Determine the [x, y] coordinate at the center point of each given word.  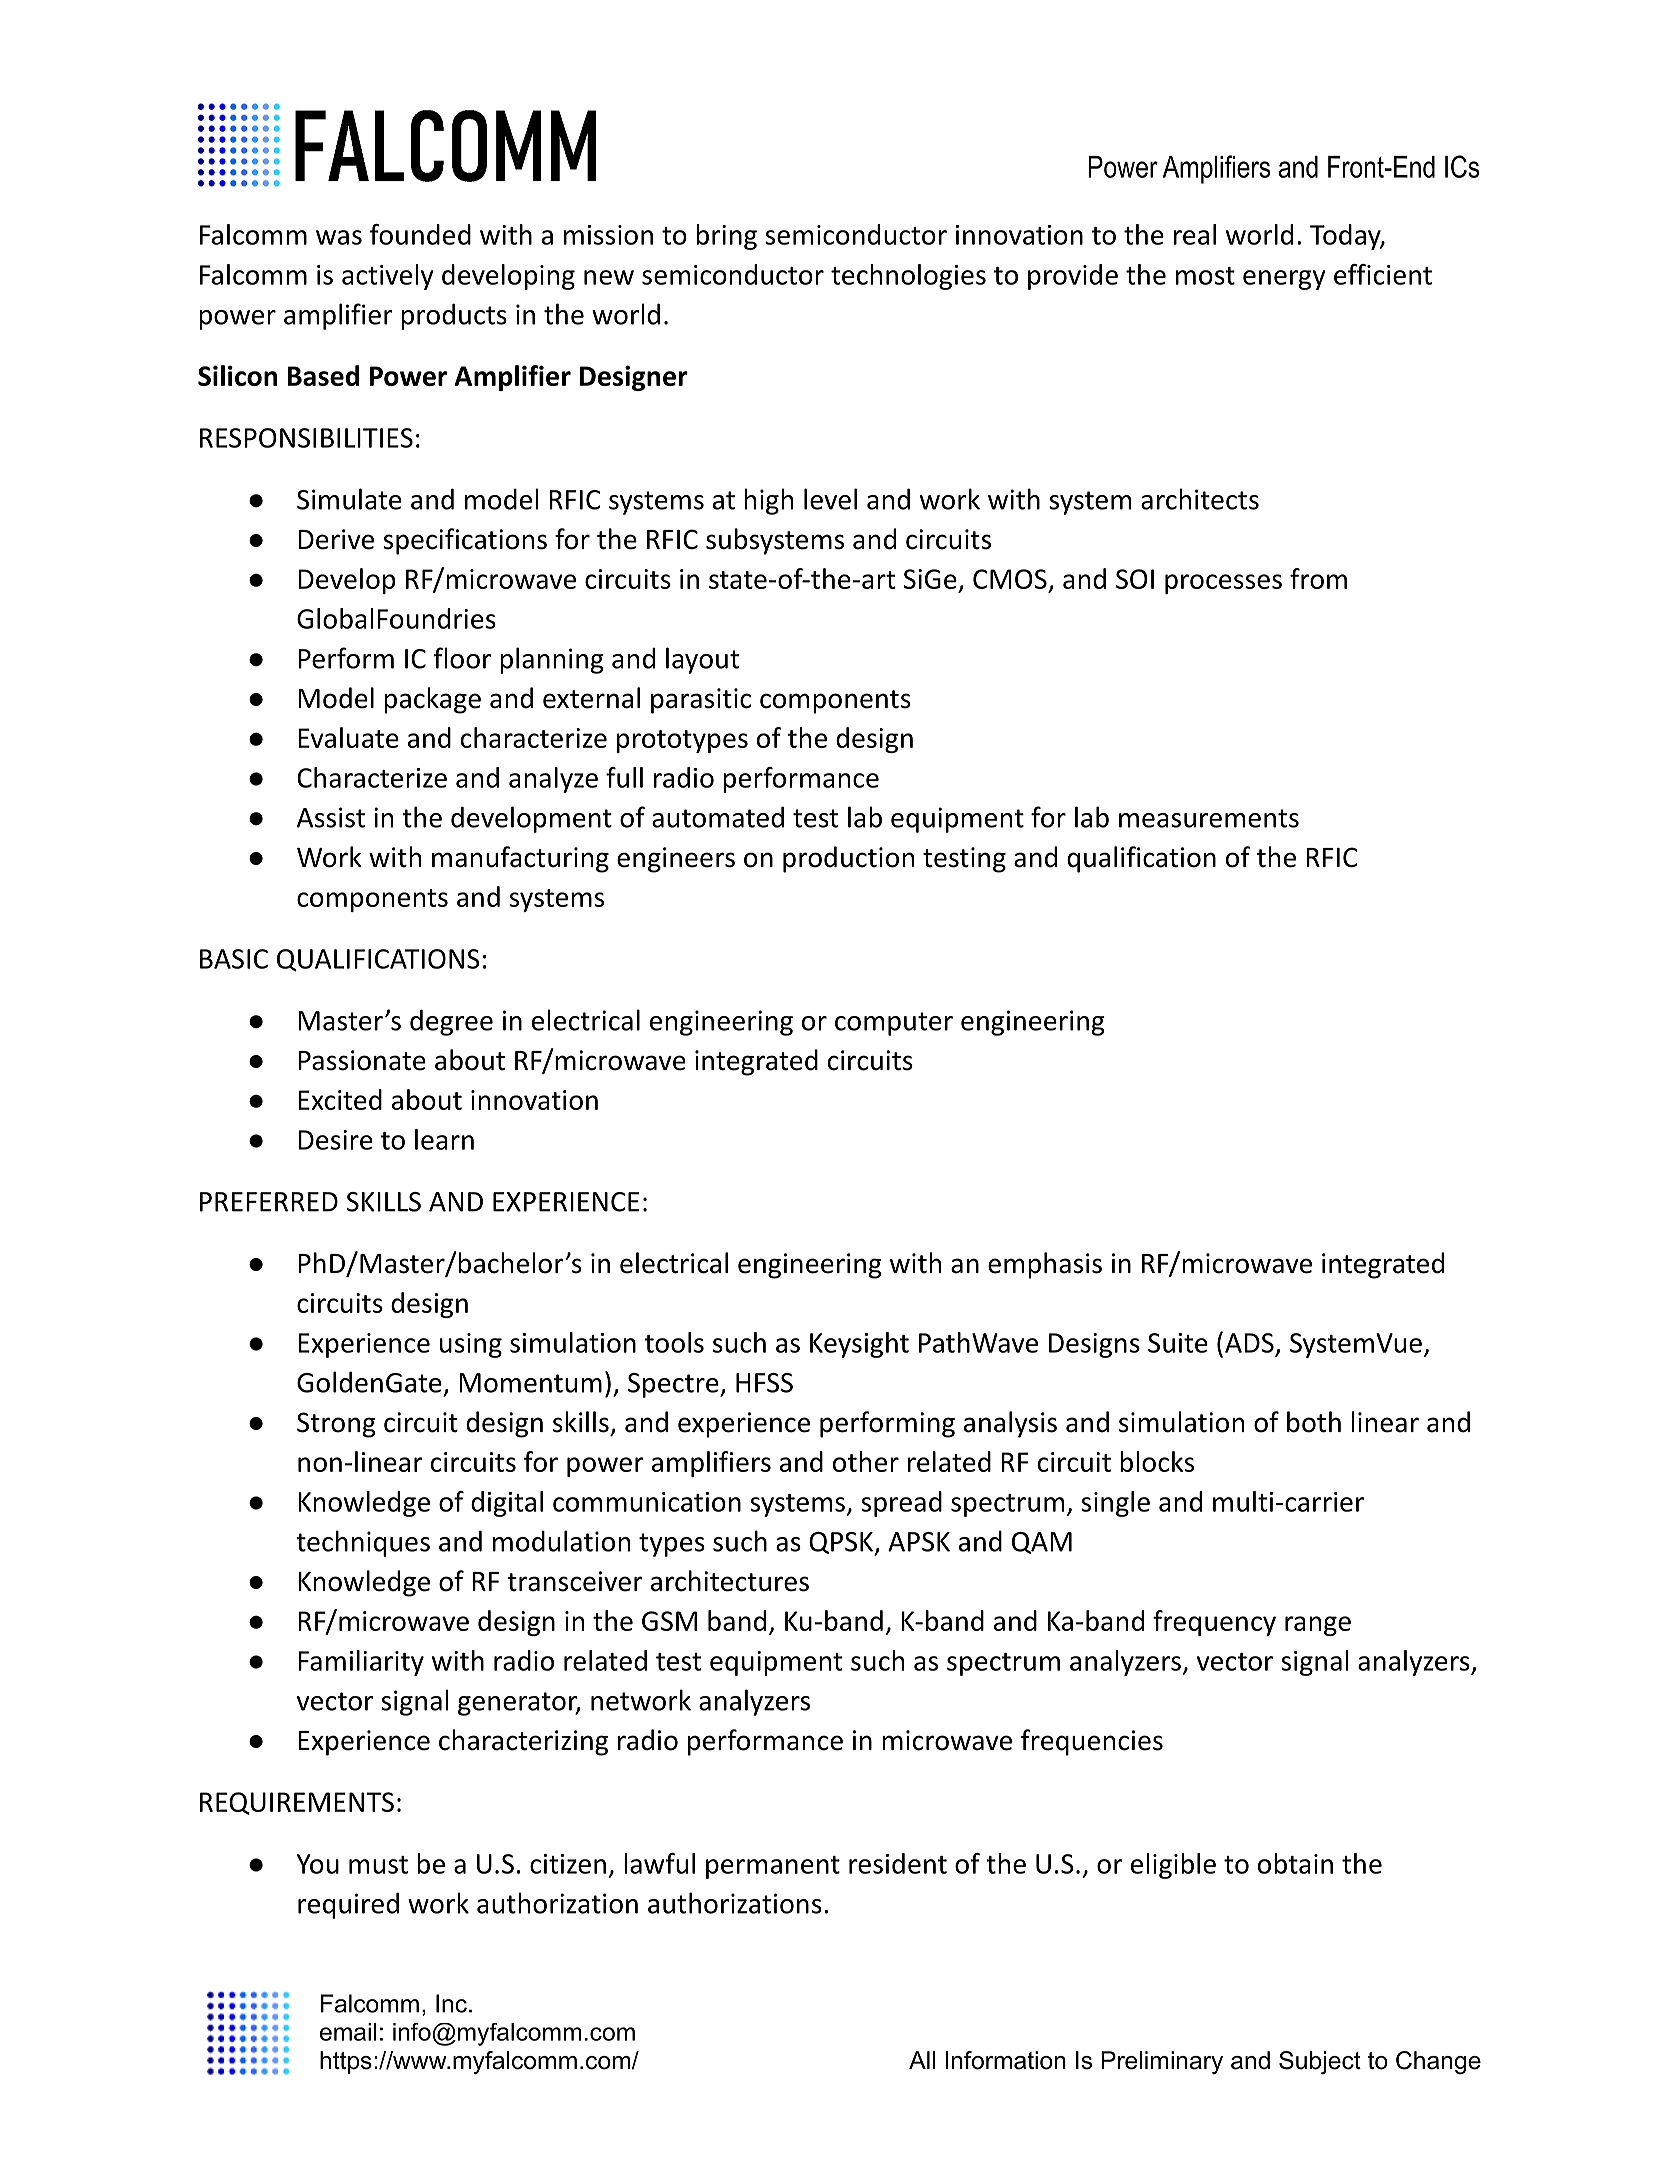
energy [1284, 280]
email [348, 2032]
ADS [1249, 1343]
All [922, 2060]
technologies [908, 277]
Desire [335, 1140]
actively [388, 277]
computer [894, 1024]
